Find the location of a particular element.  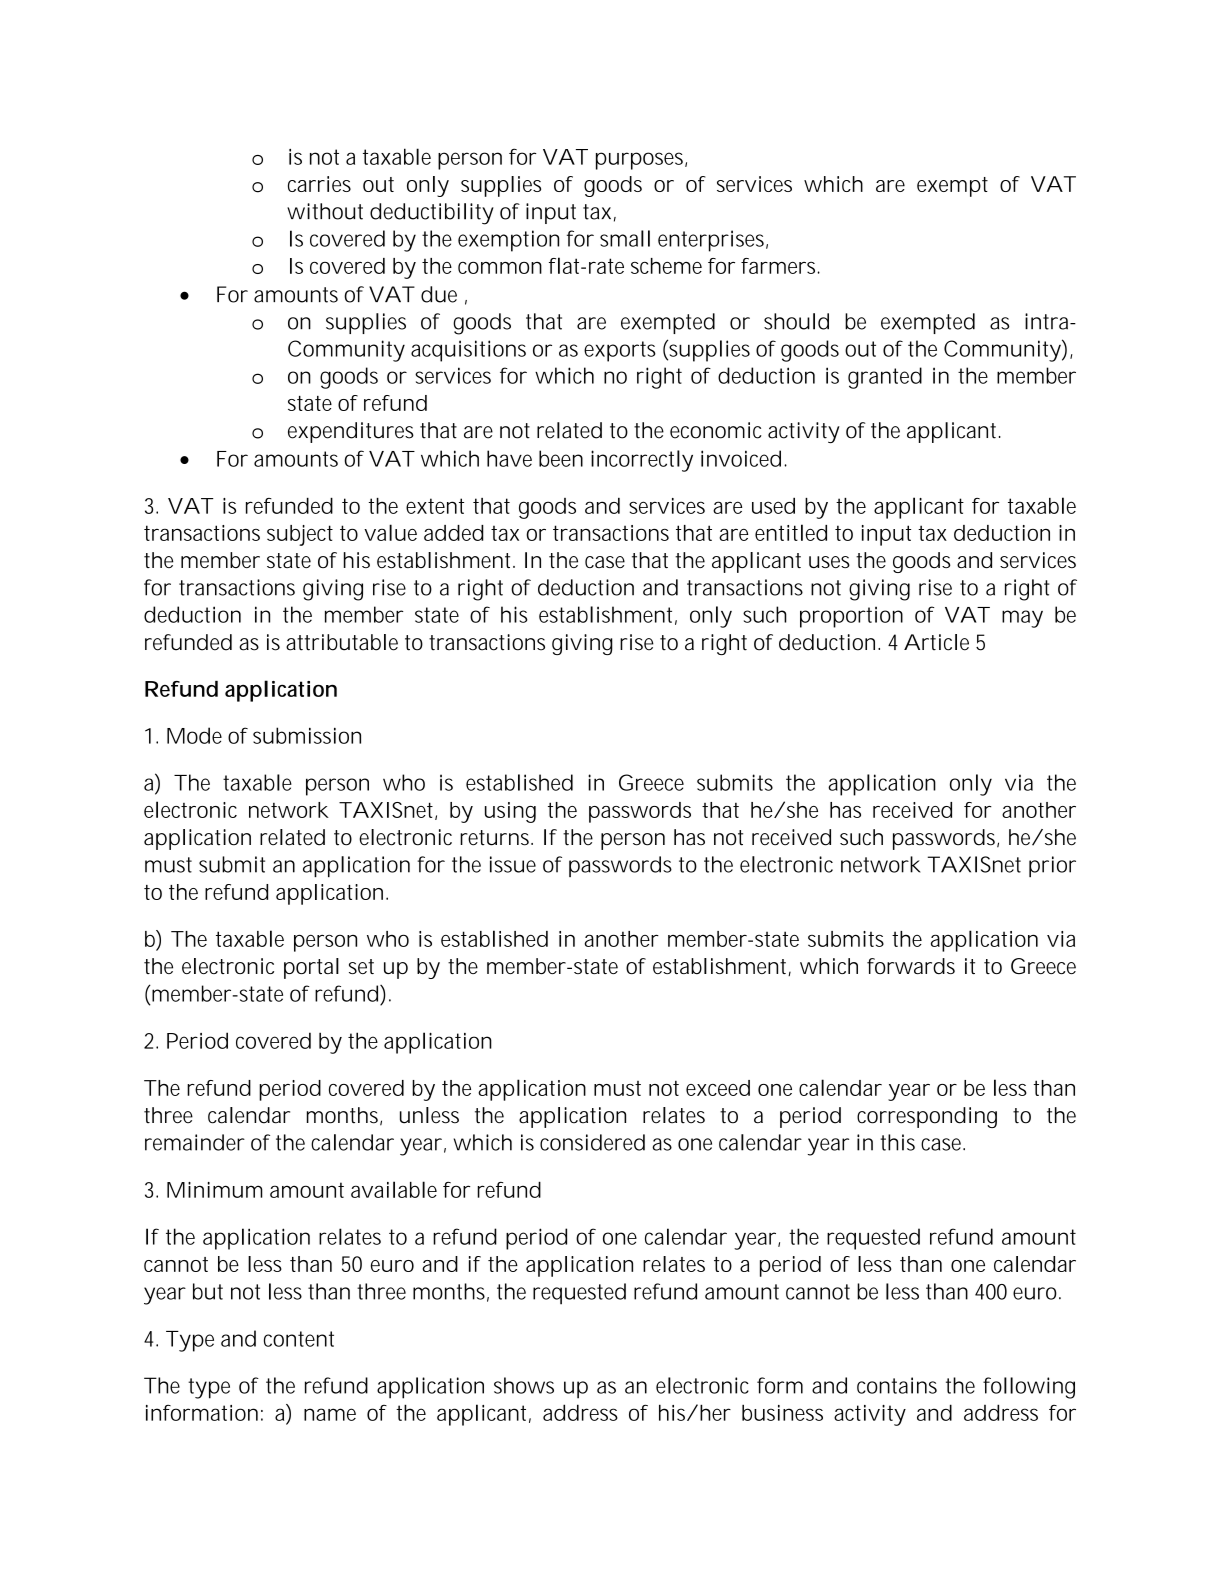

farmers is located at coordinates (780, 266).
